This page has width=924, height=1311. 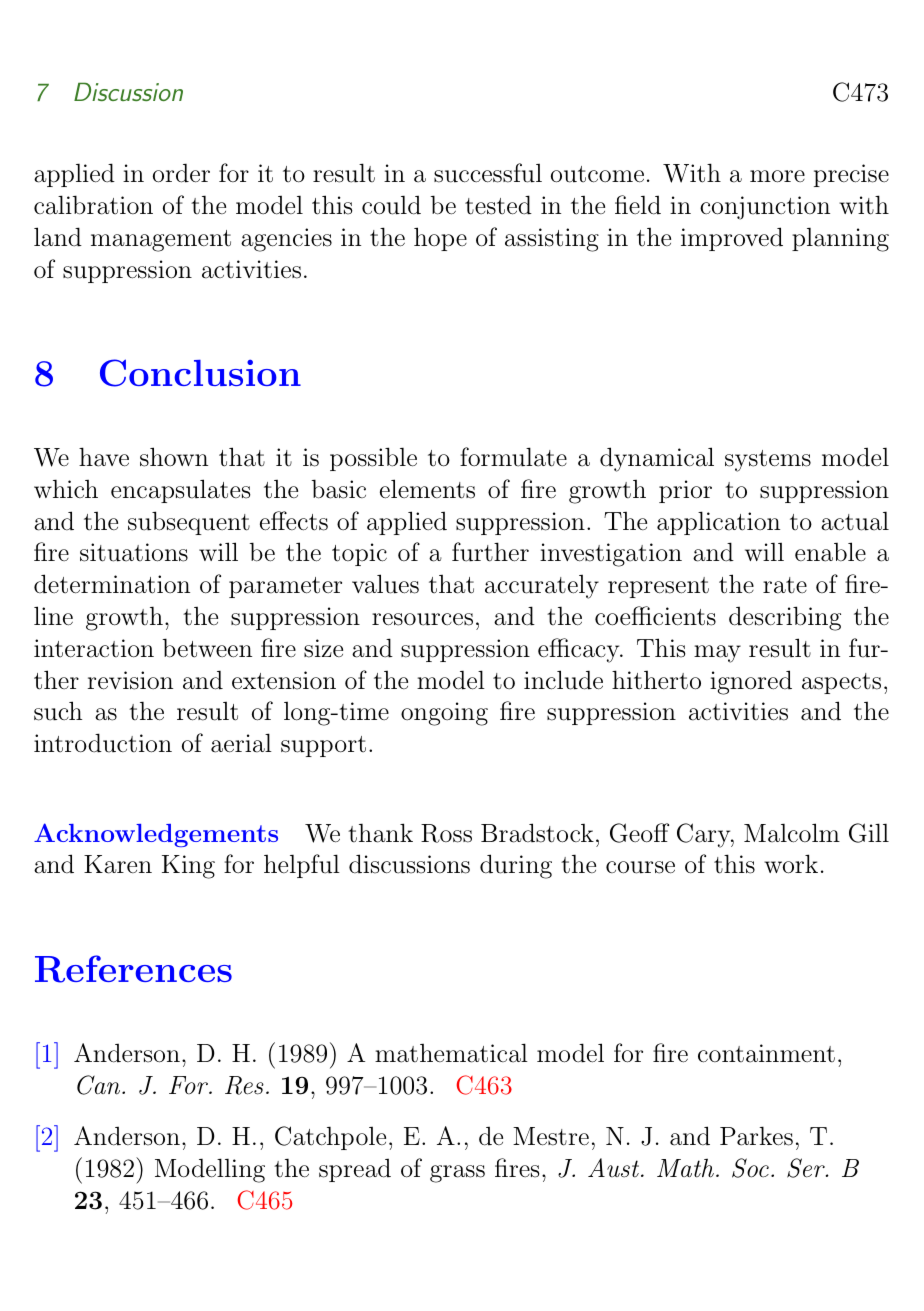 I want to click on formulate, so click(x=513, y=457).
